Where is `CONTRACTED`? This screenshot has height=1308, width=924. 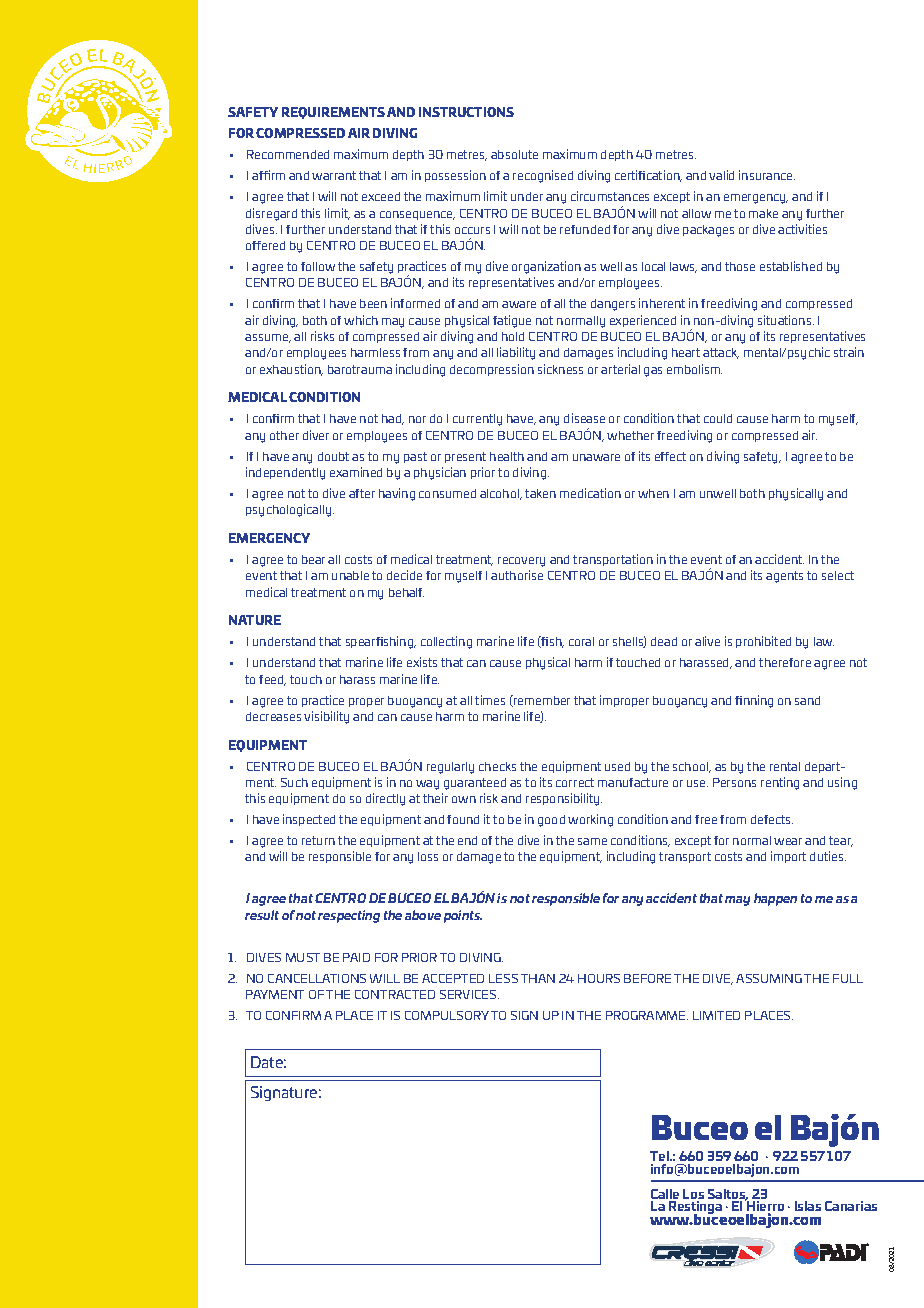 CONTRACTED is located at coordinates (395, 994).
